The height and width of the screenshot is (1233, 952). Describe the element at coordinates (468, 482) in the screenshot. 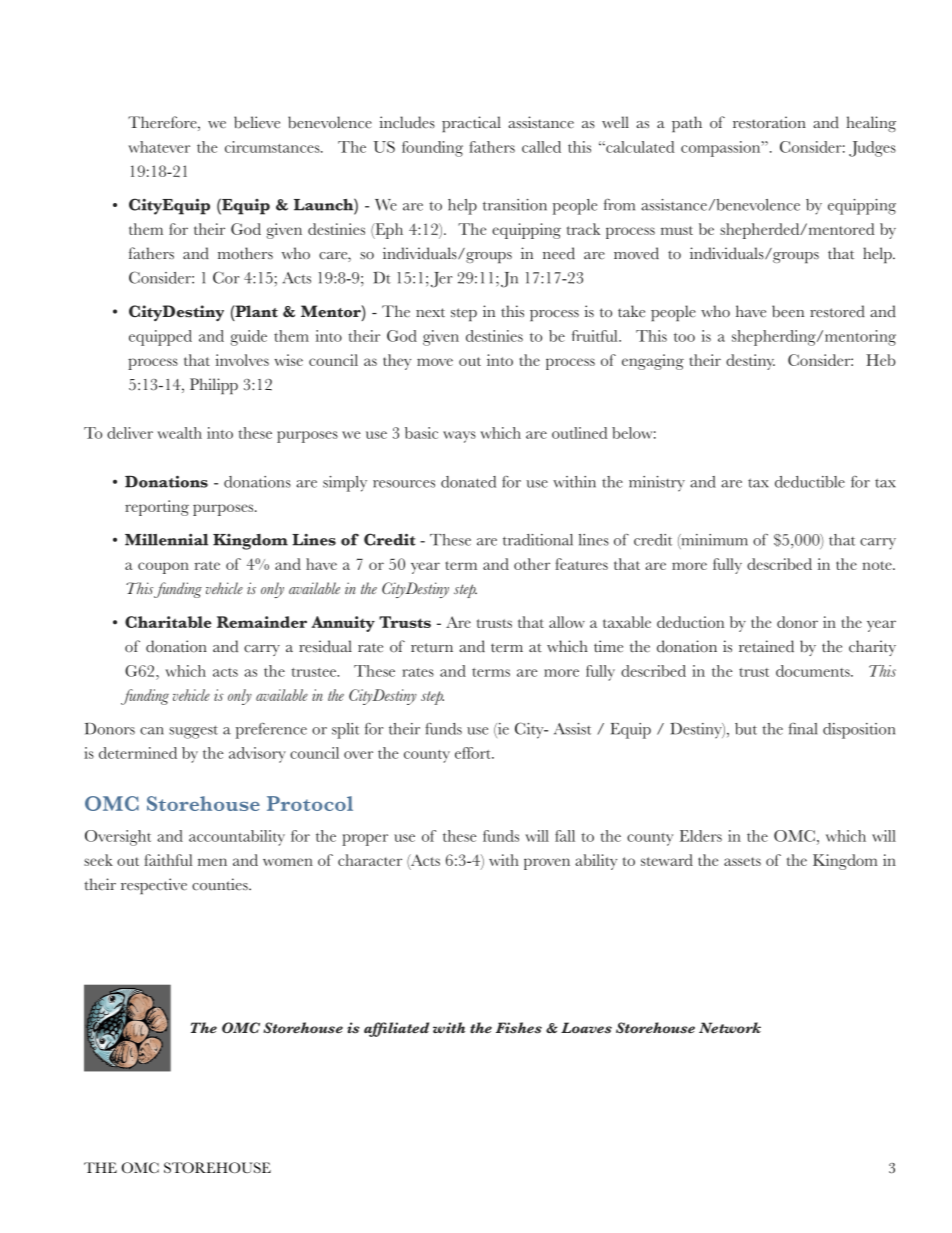

I see `donated` at that location.
